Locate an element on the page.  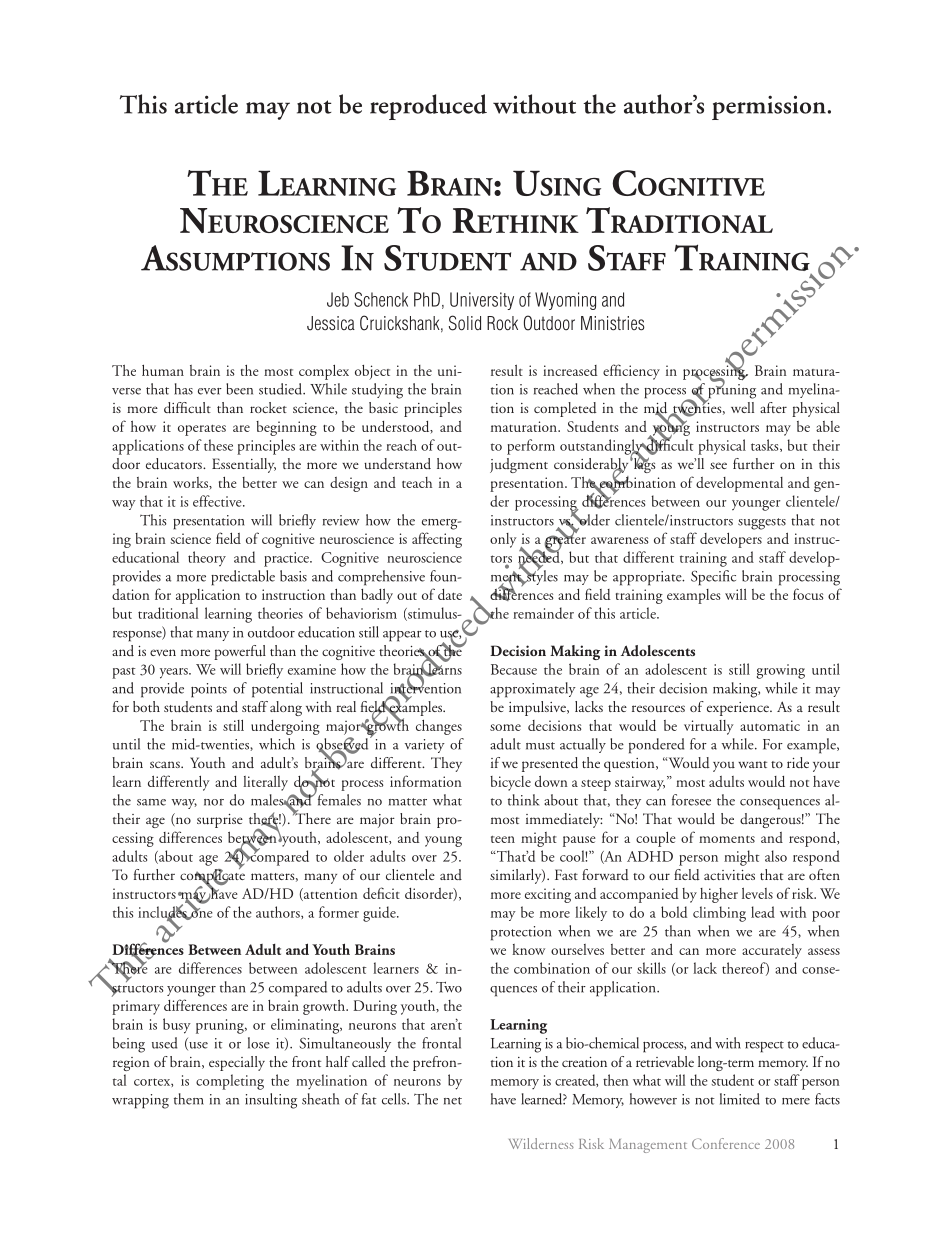
Solid is located at coordinates (465, 323).
